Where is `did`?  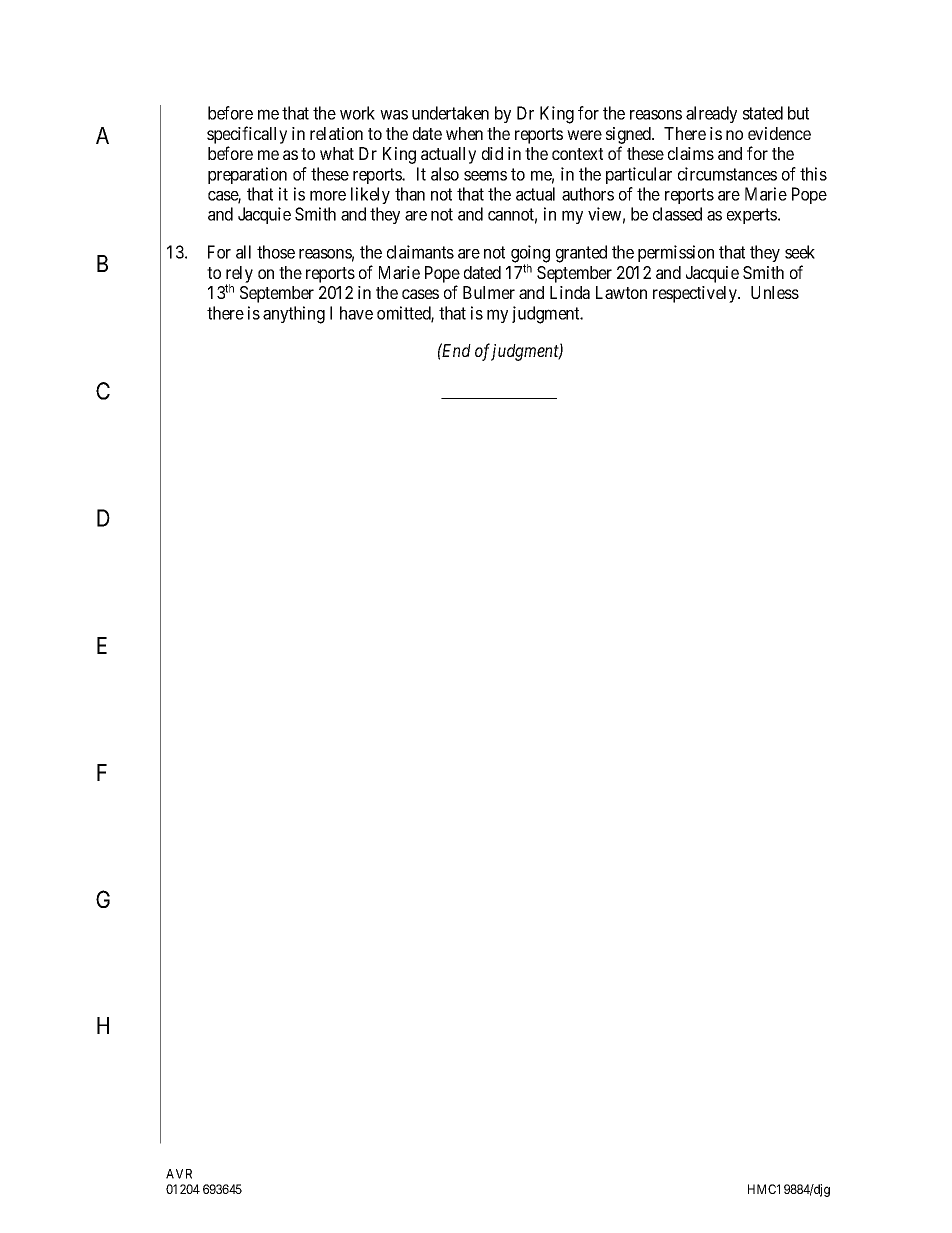
did is located at coordinates (492, 153).
